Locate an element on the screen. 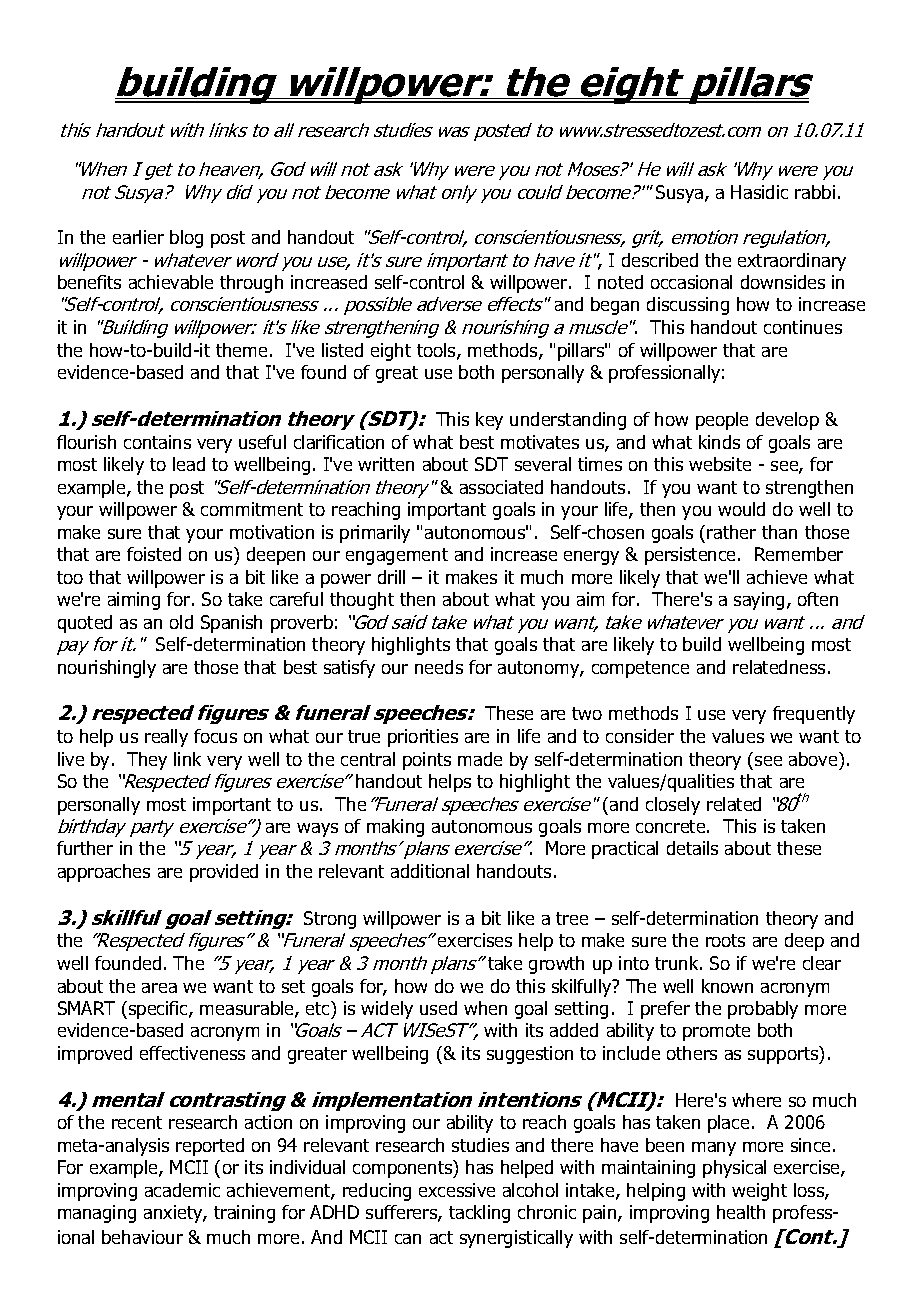 The width and height of the screenshot is (924, 1308). lead is located at coordinates (189, 464).
